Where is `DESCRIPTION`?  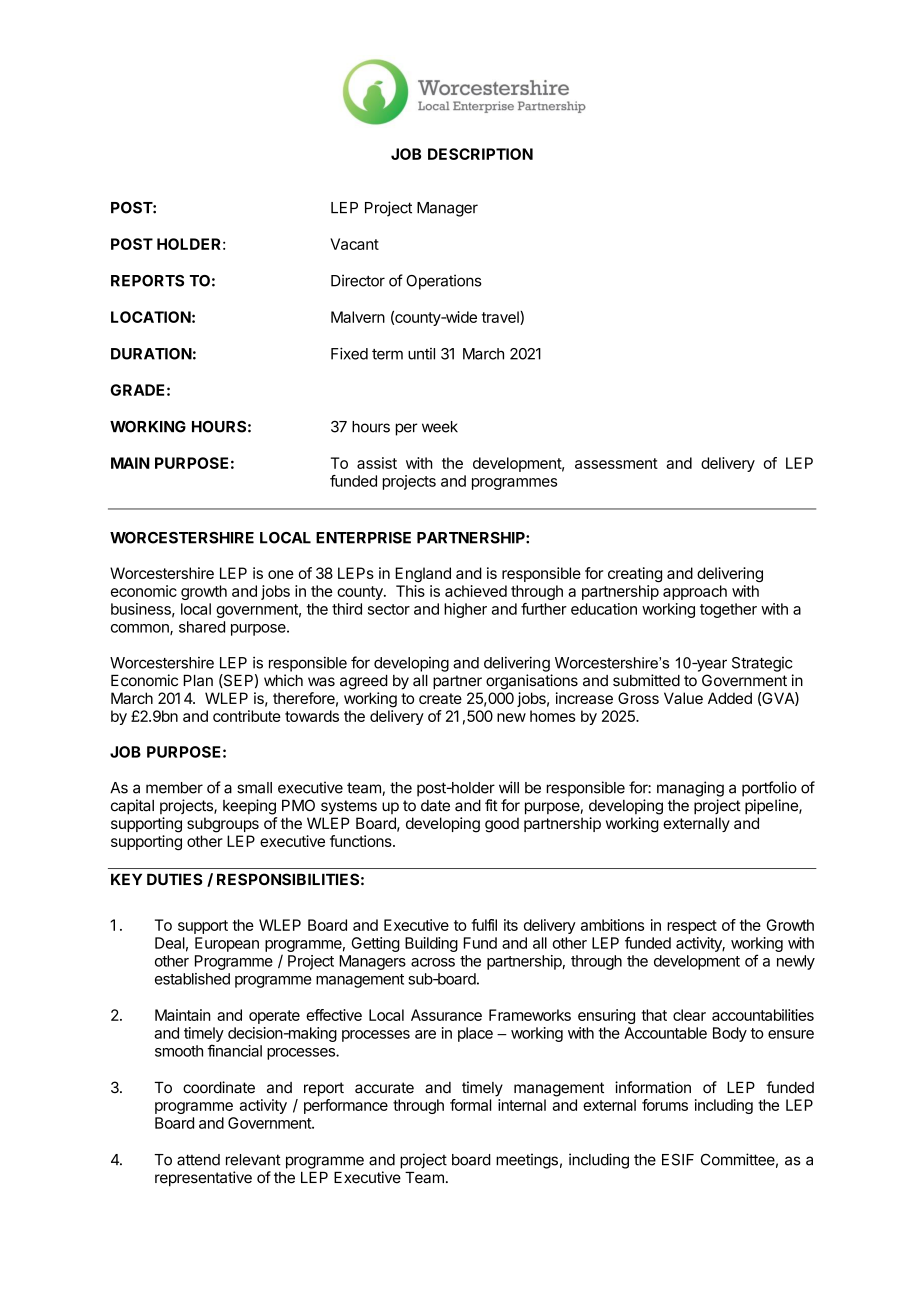
DESCRIPTION is located at coordinates (480, 154).
